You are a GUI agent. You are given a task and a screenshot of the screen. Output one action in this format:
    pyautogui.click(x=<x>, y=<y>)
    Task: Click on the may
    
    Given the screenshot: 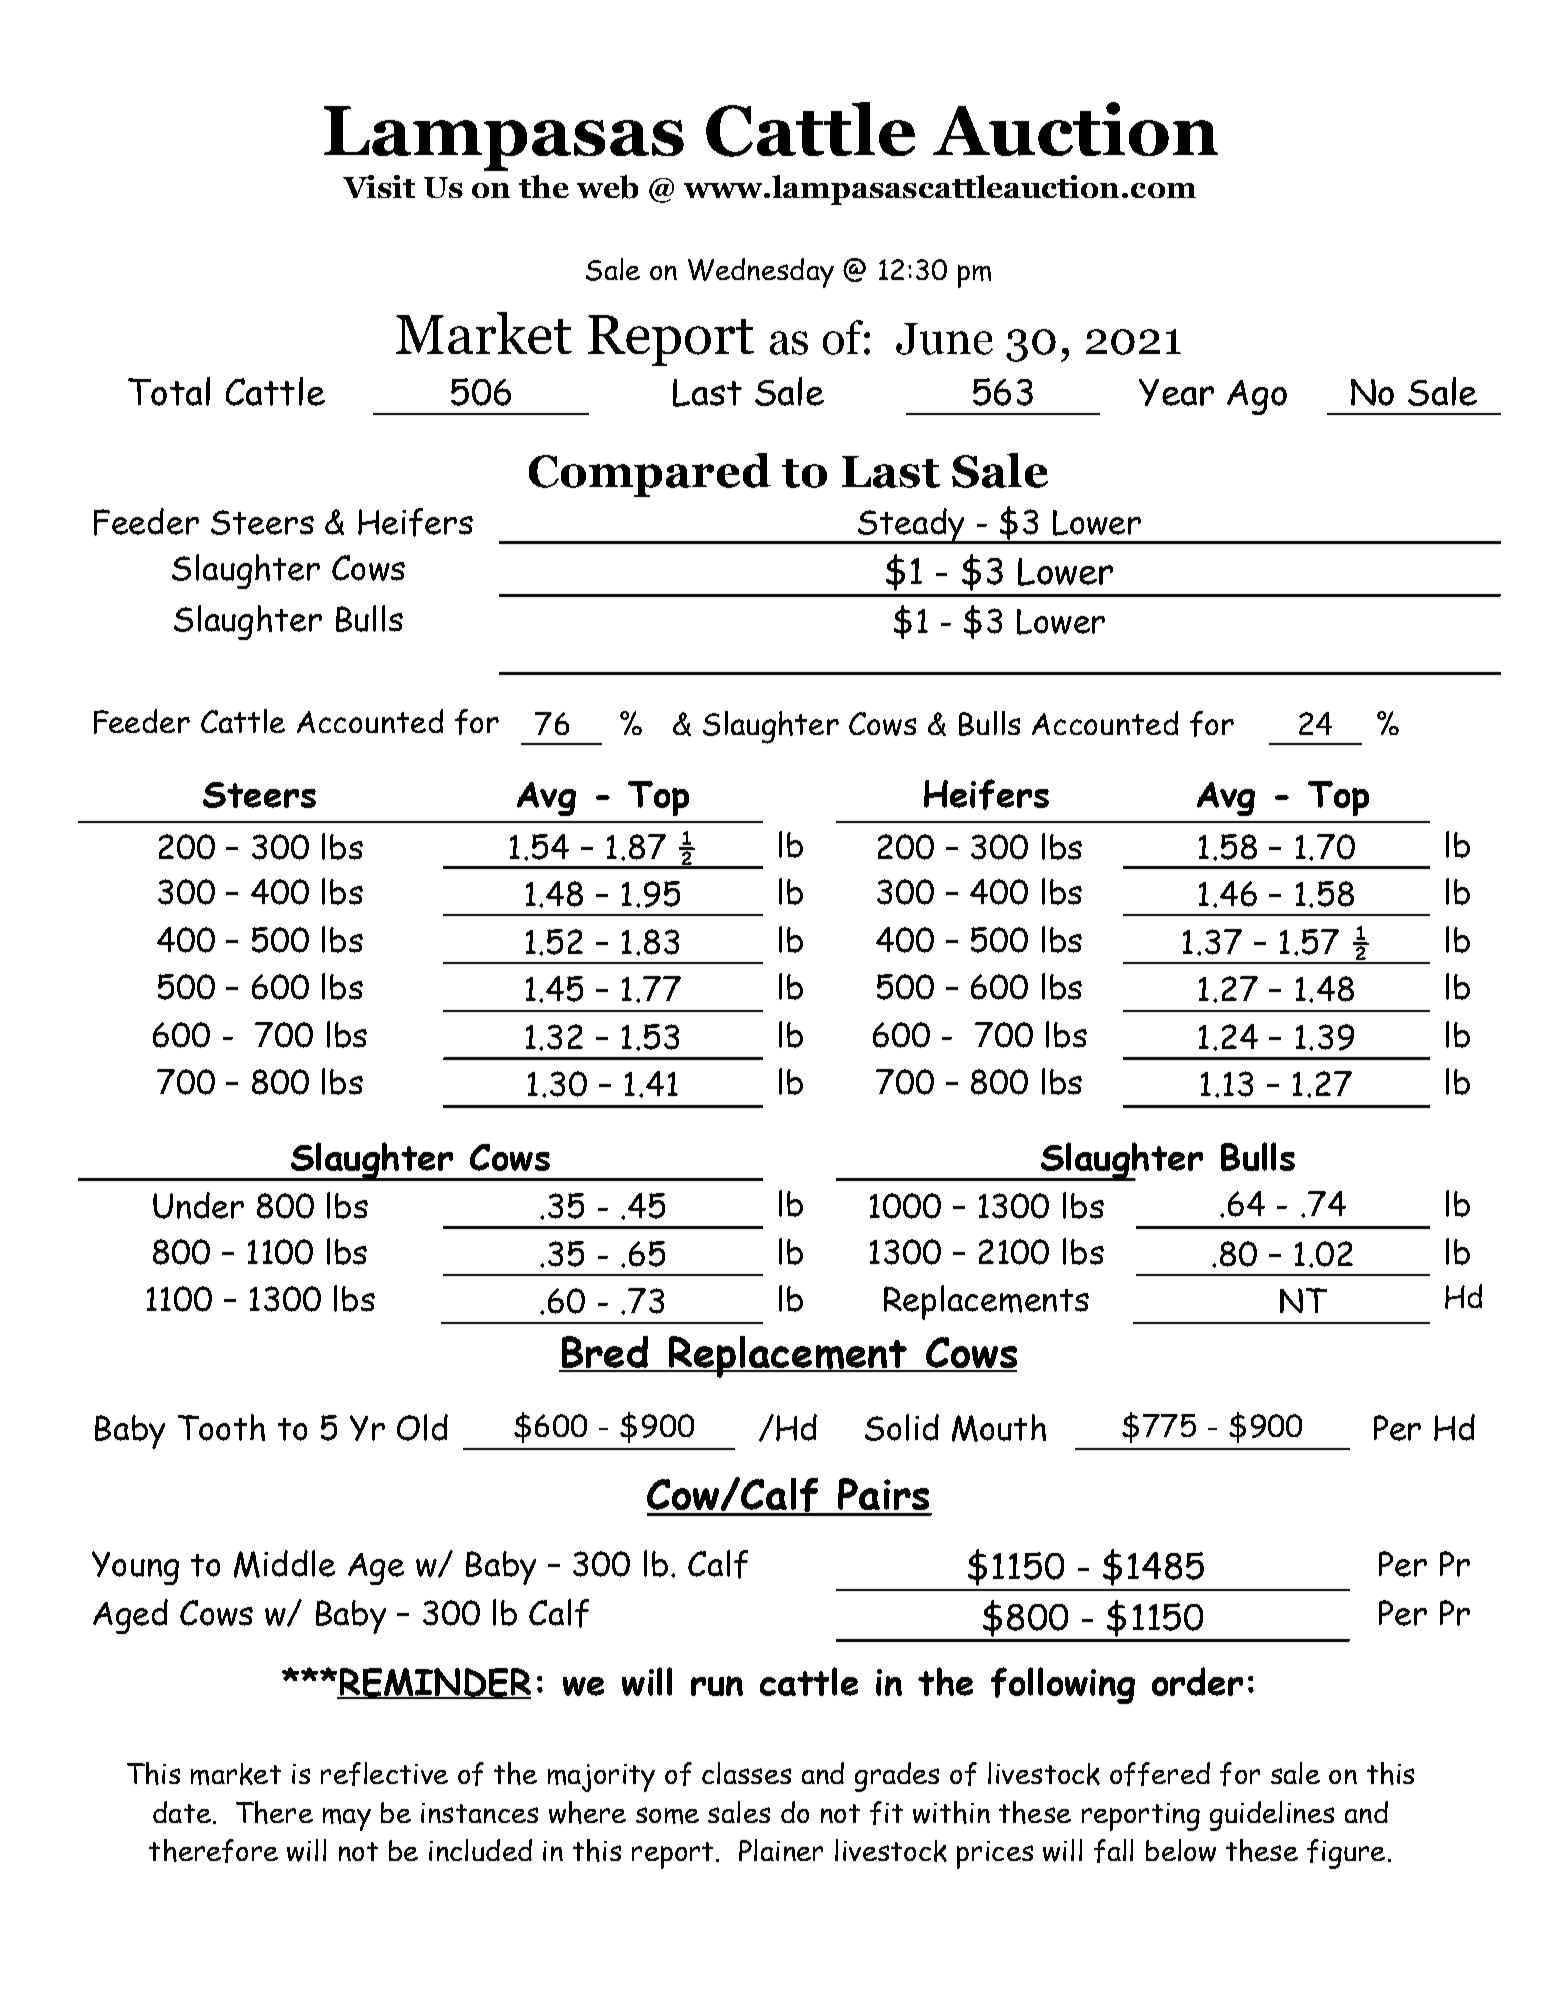 What is the action you would take?
    pyautogui.click(x=347, y=1819)
